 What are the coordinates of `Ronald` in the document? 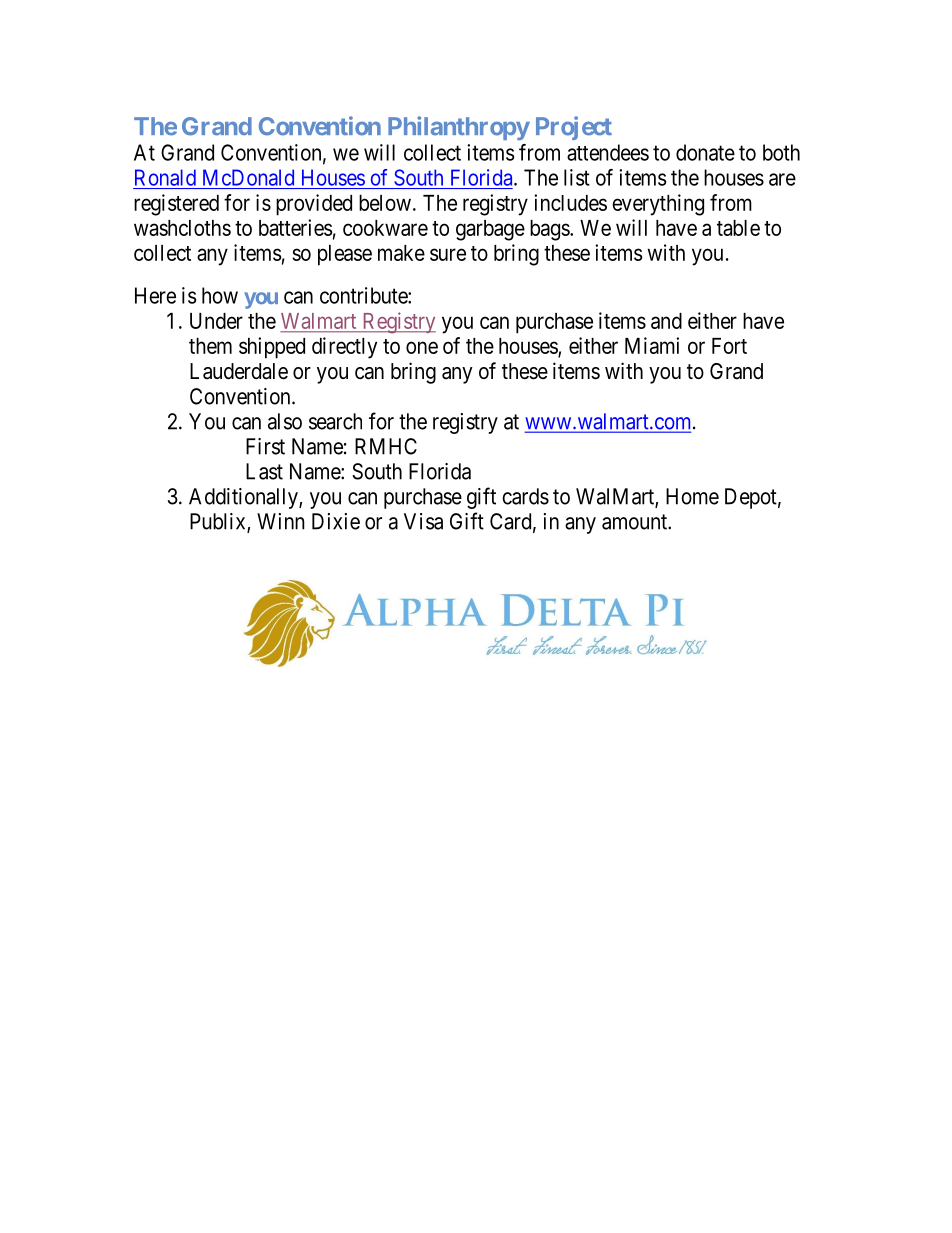 It's located at (165, 177).
